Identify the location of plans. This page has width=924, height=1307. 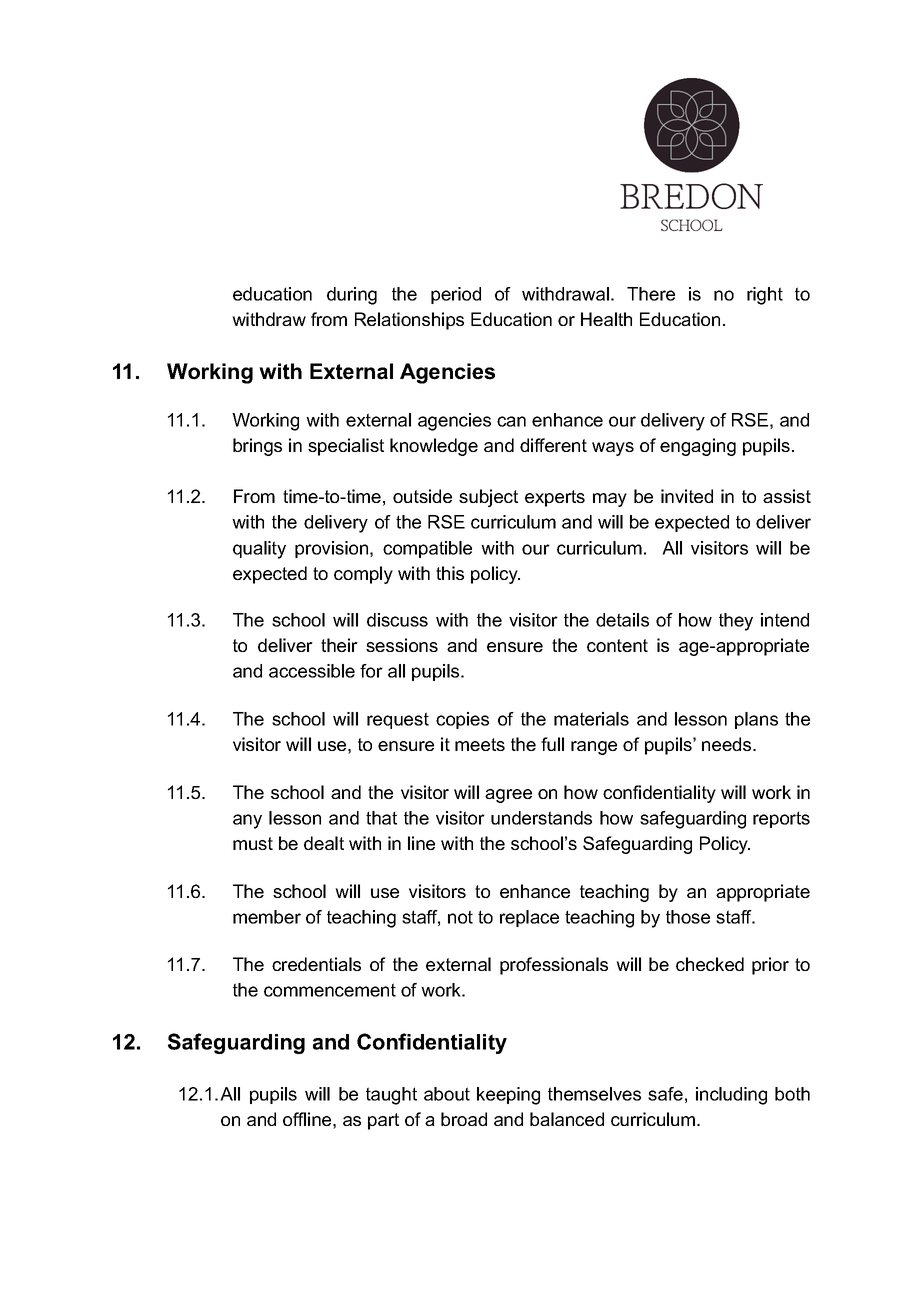
(756, 720).
